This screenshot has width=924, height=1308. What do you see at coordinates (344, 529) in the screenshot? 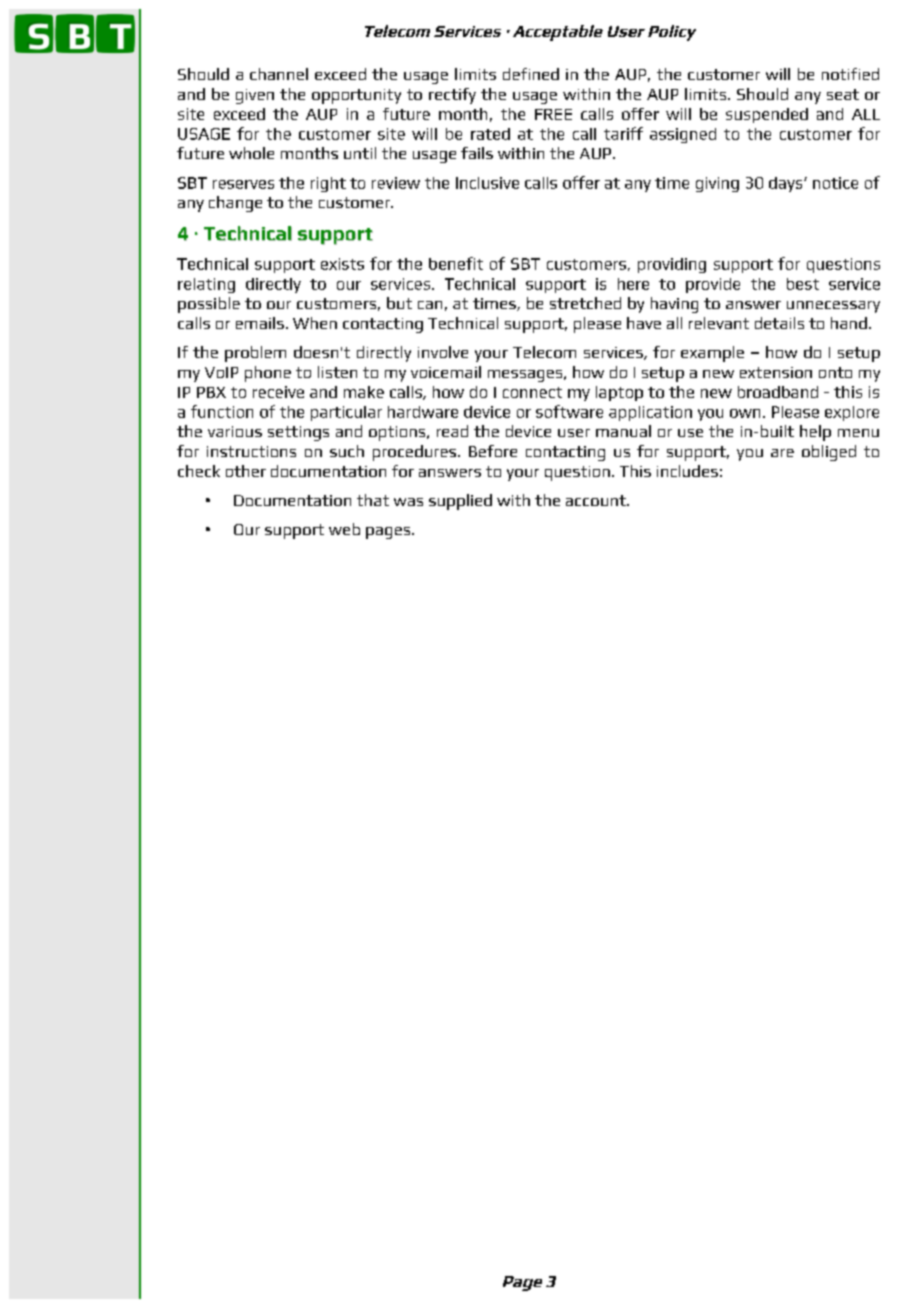
I see `web` at bounding box center [344, 529].
